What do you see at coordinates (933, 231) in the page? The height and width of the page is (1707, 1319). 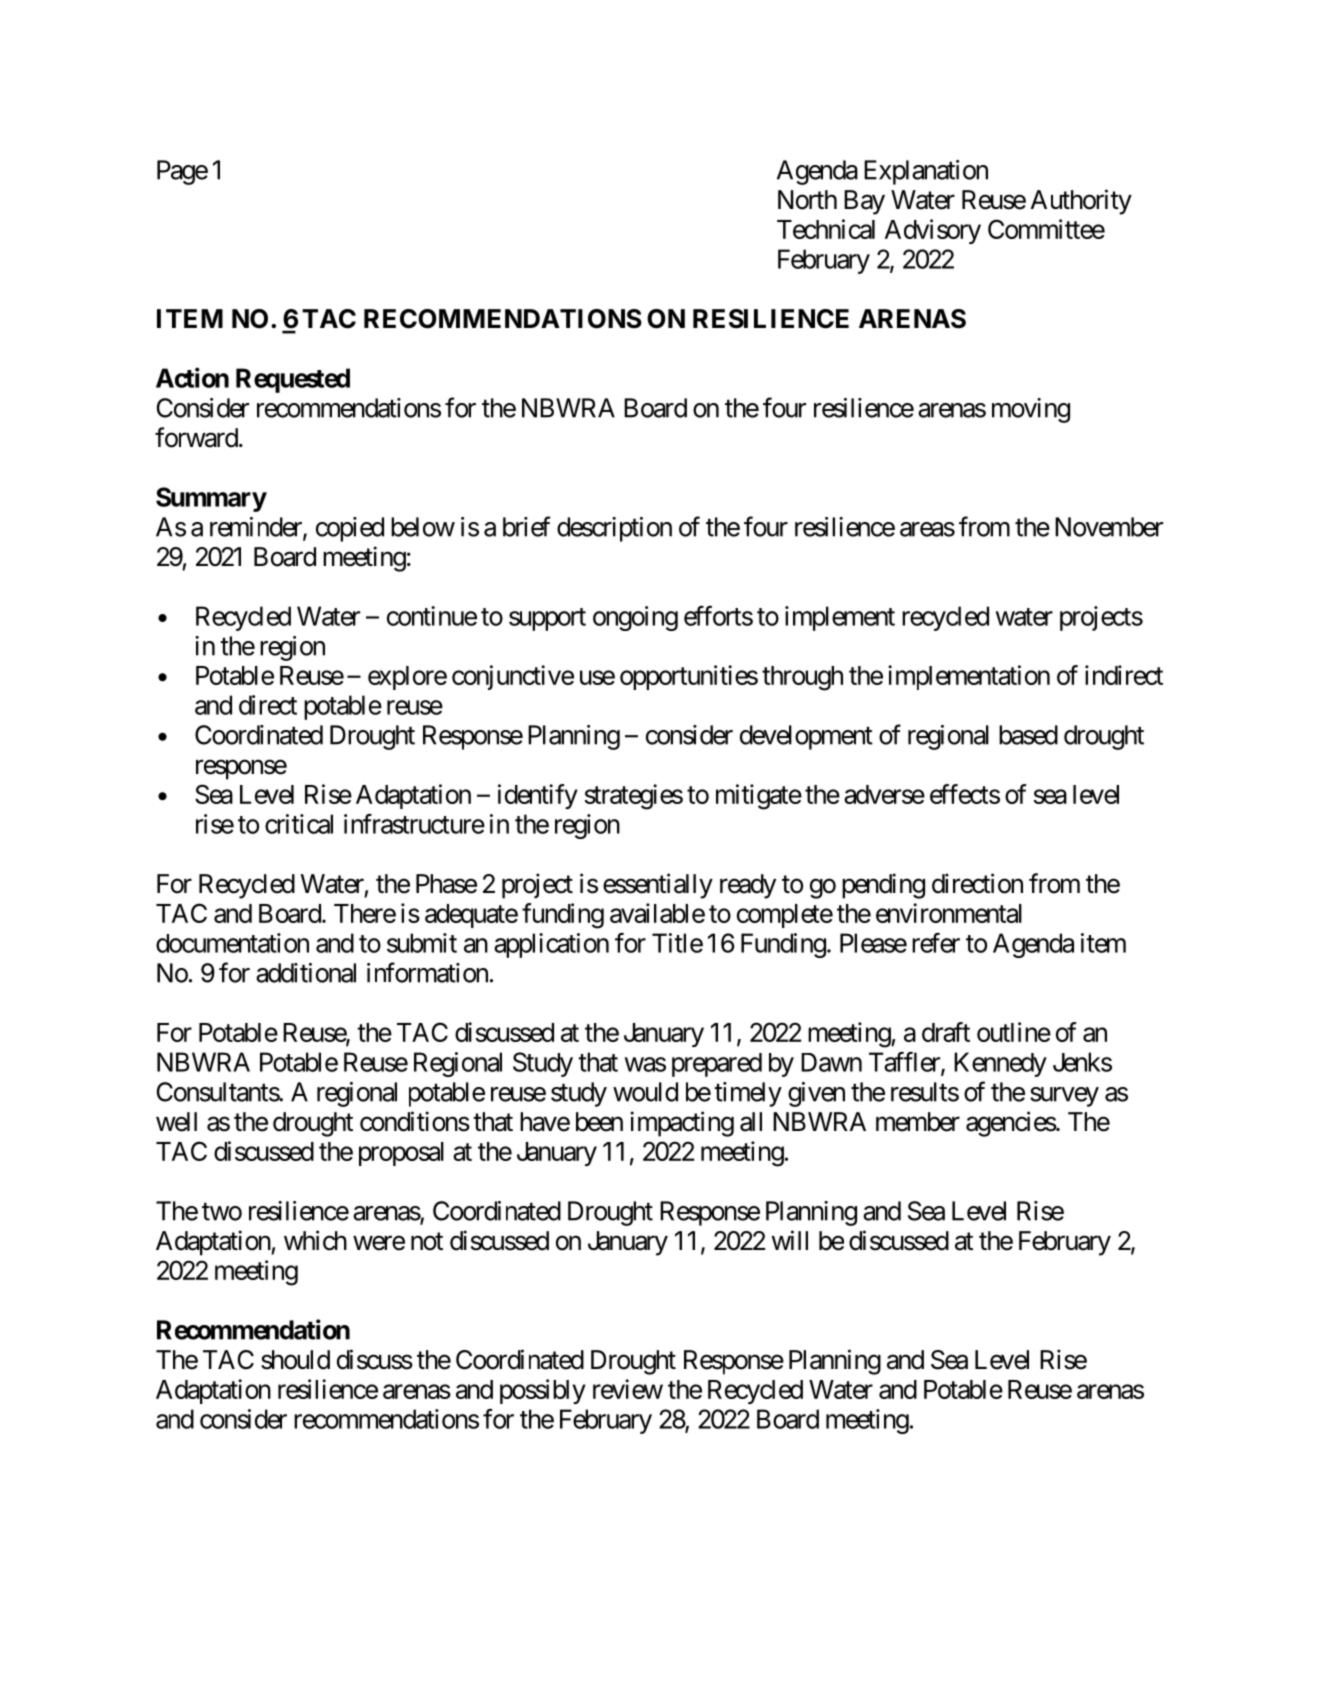 I see `Advisory` at bounding box center [933, 231].
